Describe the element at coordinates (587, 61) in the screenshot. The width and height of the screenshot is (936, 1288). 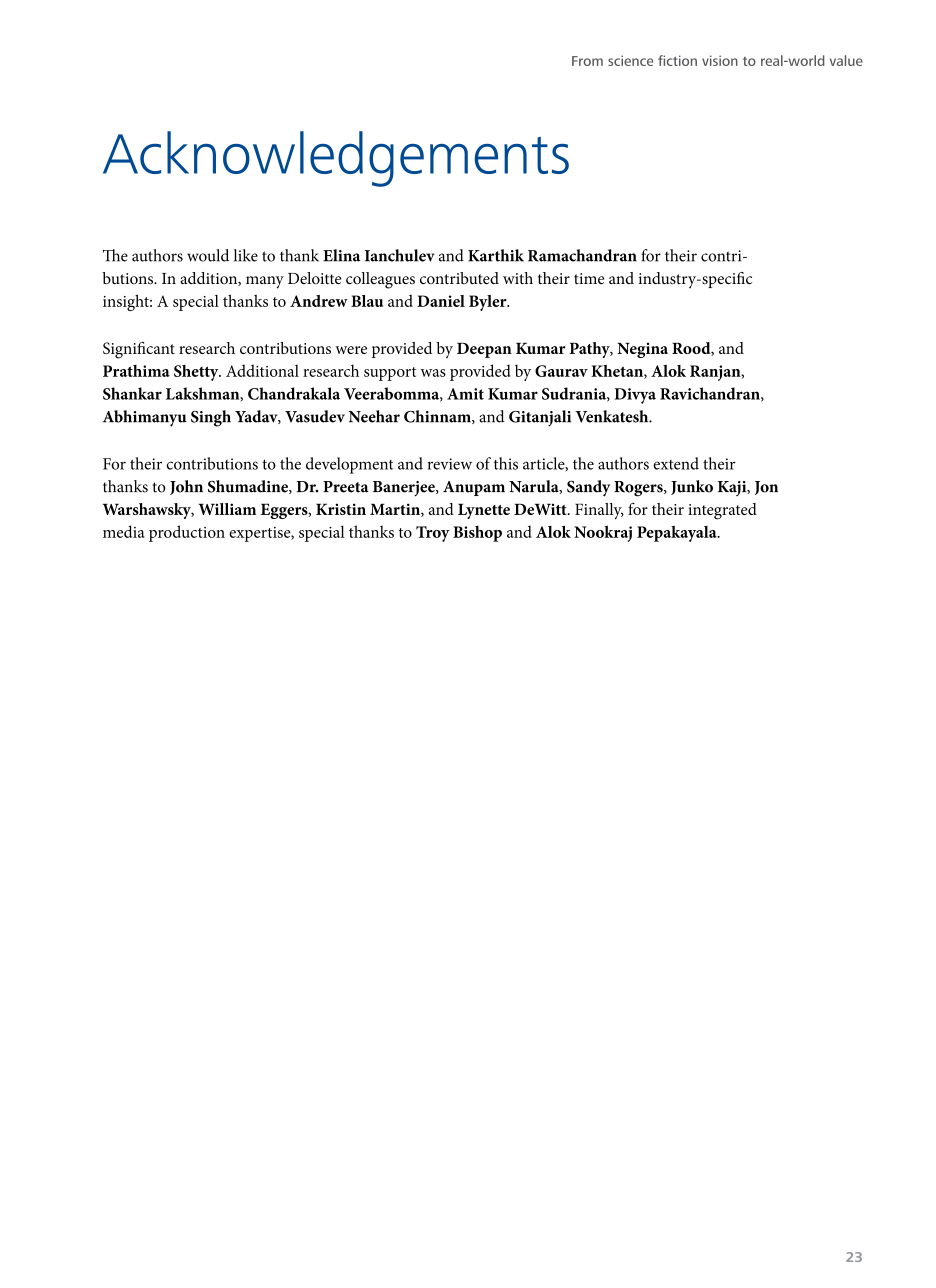
I see `From` at that location.
